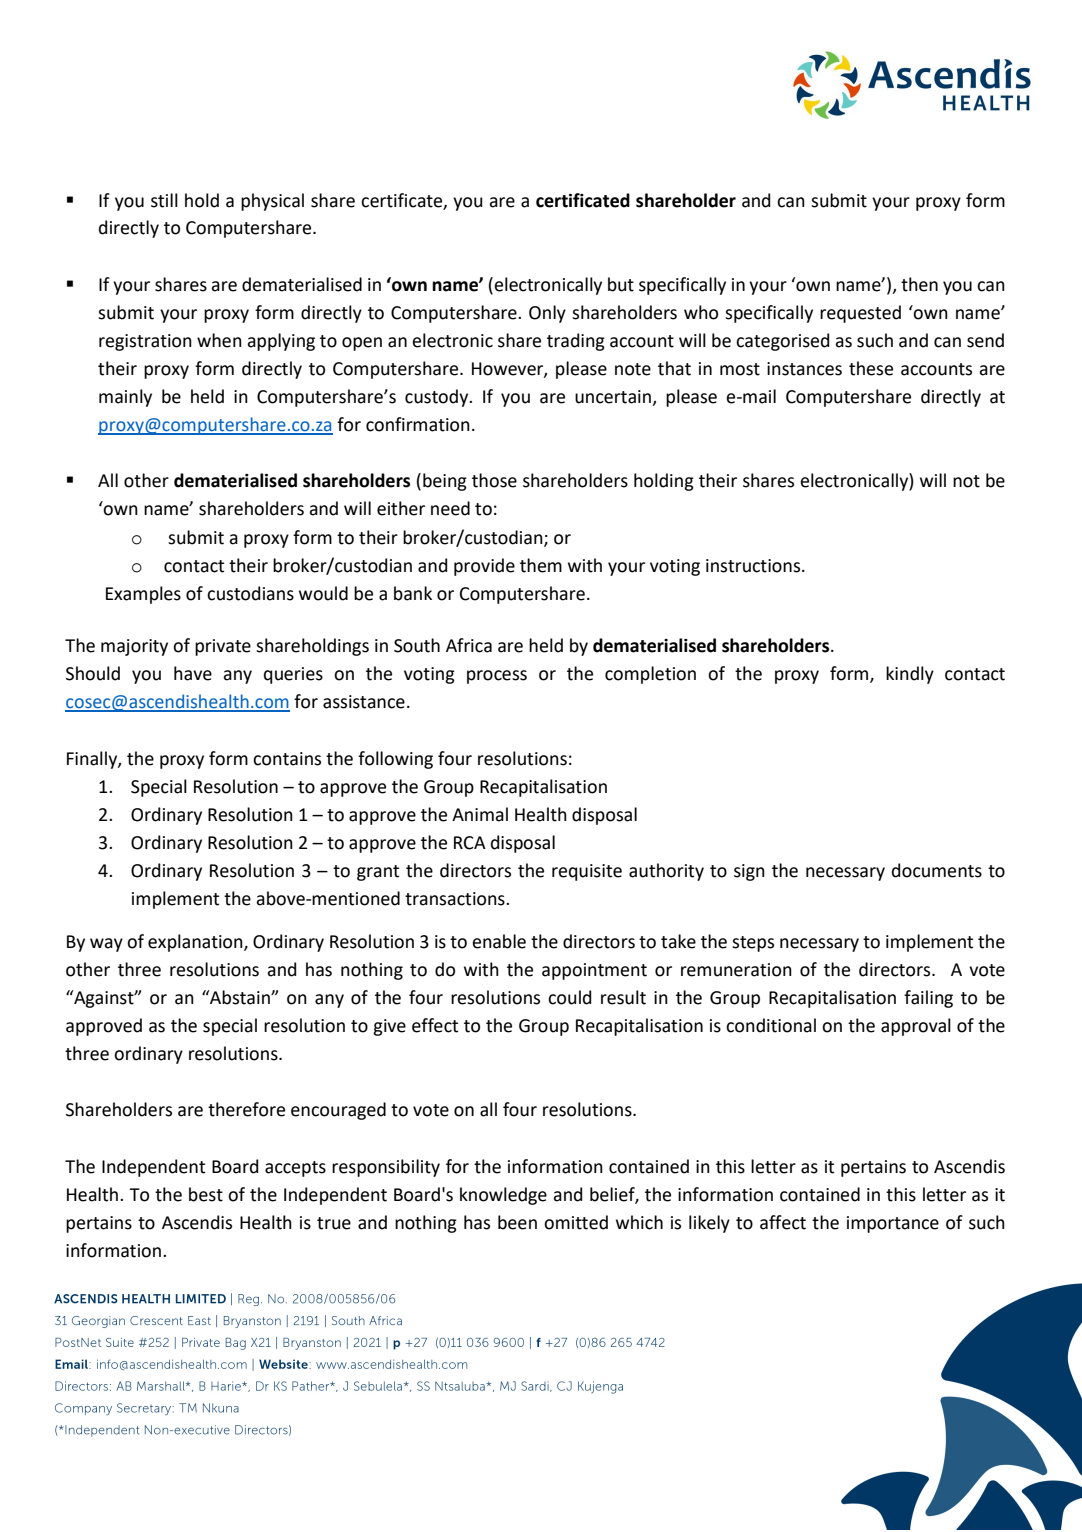  What do you see at coordinates (893, 1224) in the screenshot?
I see `importance` at bounding box center [893, 1224].
